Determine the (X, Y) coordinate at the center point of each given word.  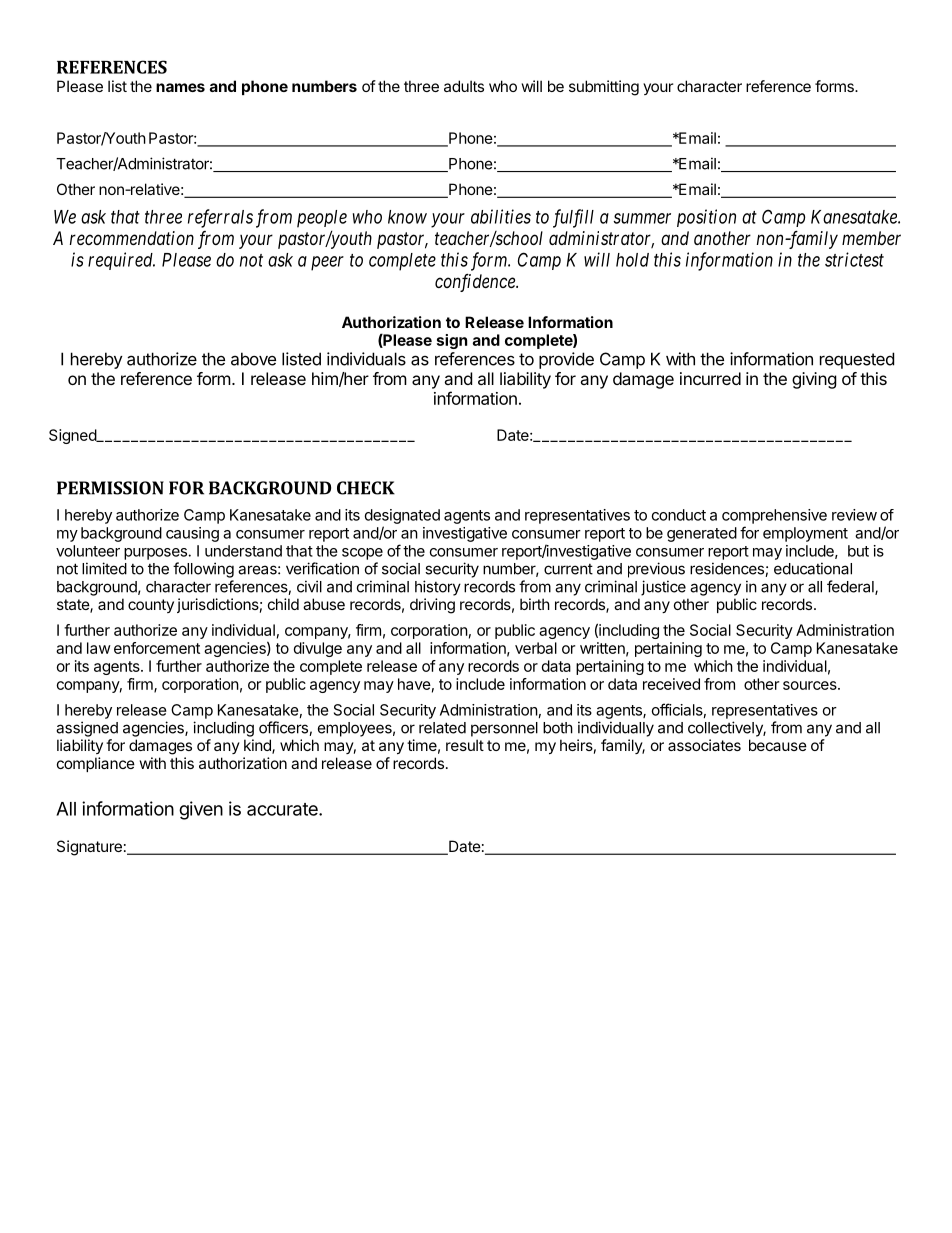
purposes (155, 554)
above (253, 359)
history (438, 588)
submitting (604, 88)
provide (566, 360)
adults (464, 86)
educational (813, 568)
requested (857, 360)
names (180, 87)
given (201, 810)
